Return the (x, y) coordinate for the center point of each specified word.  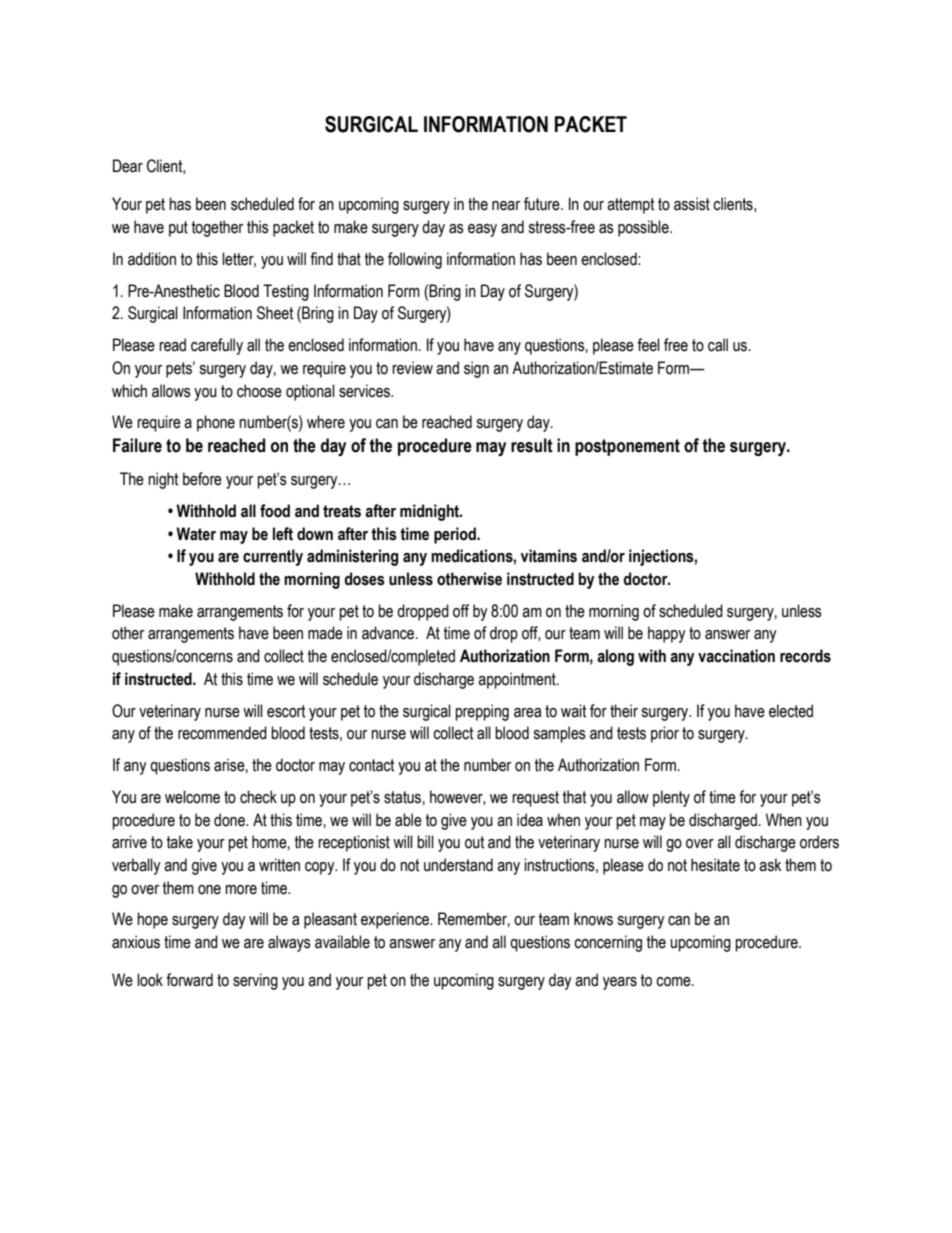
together (217, 228)
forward (189, 980)
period (456, 535)
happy (667, 634)
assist (692, 204)
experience (396, 920)
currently (273, 557)
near (506, 206)
